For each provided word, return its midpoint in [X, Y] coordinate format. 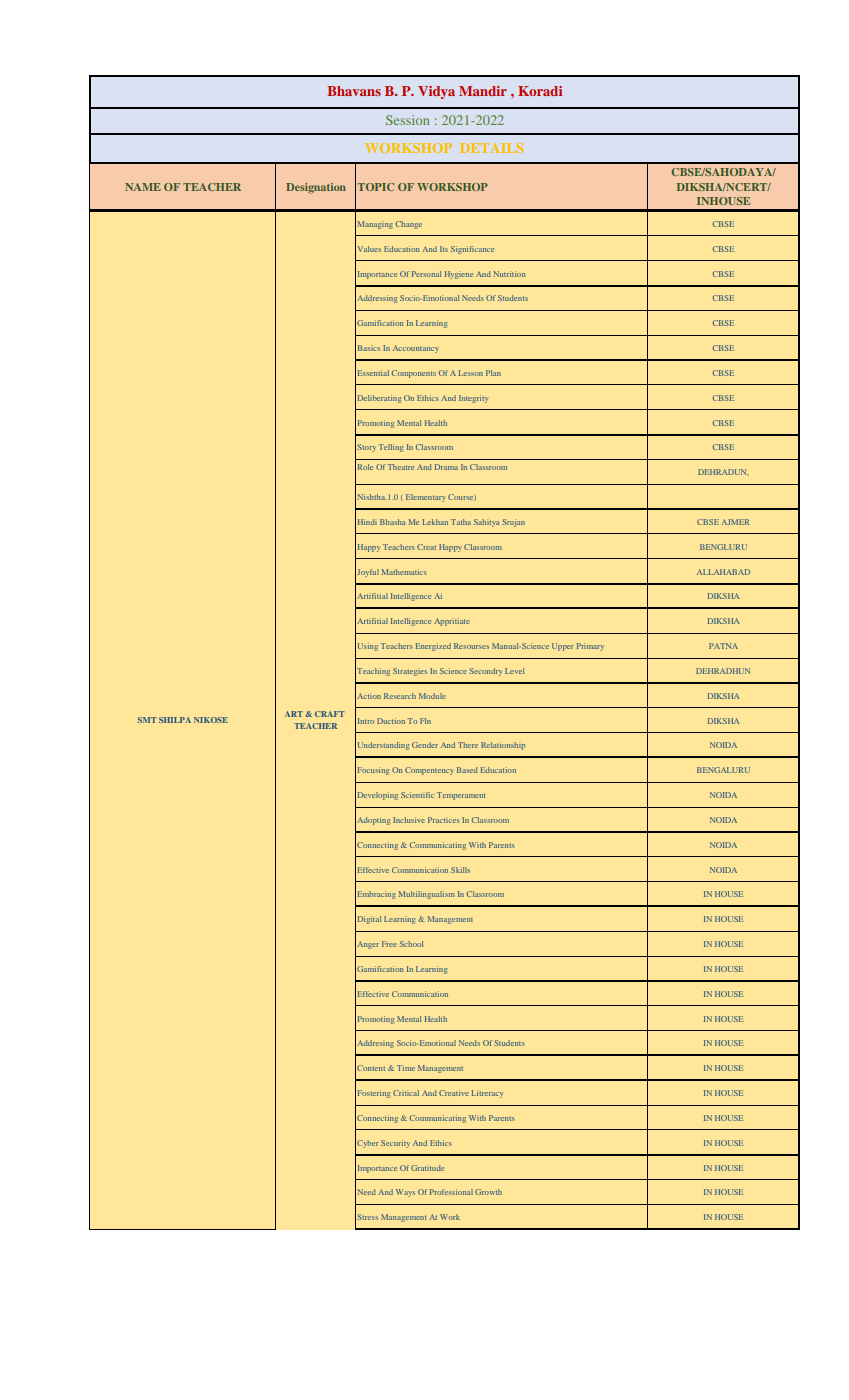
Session [407, 120]
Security [395, 1144]
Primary [590, 647]
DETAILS [491, 148]
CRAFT [330, 714]
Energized [433, 647]
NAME [143, 187]
